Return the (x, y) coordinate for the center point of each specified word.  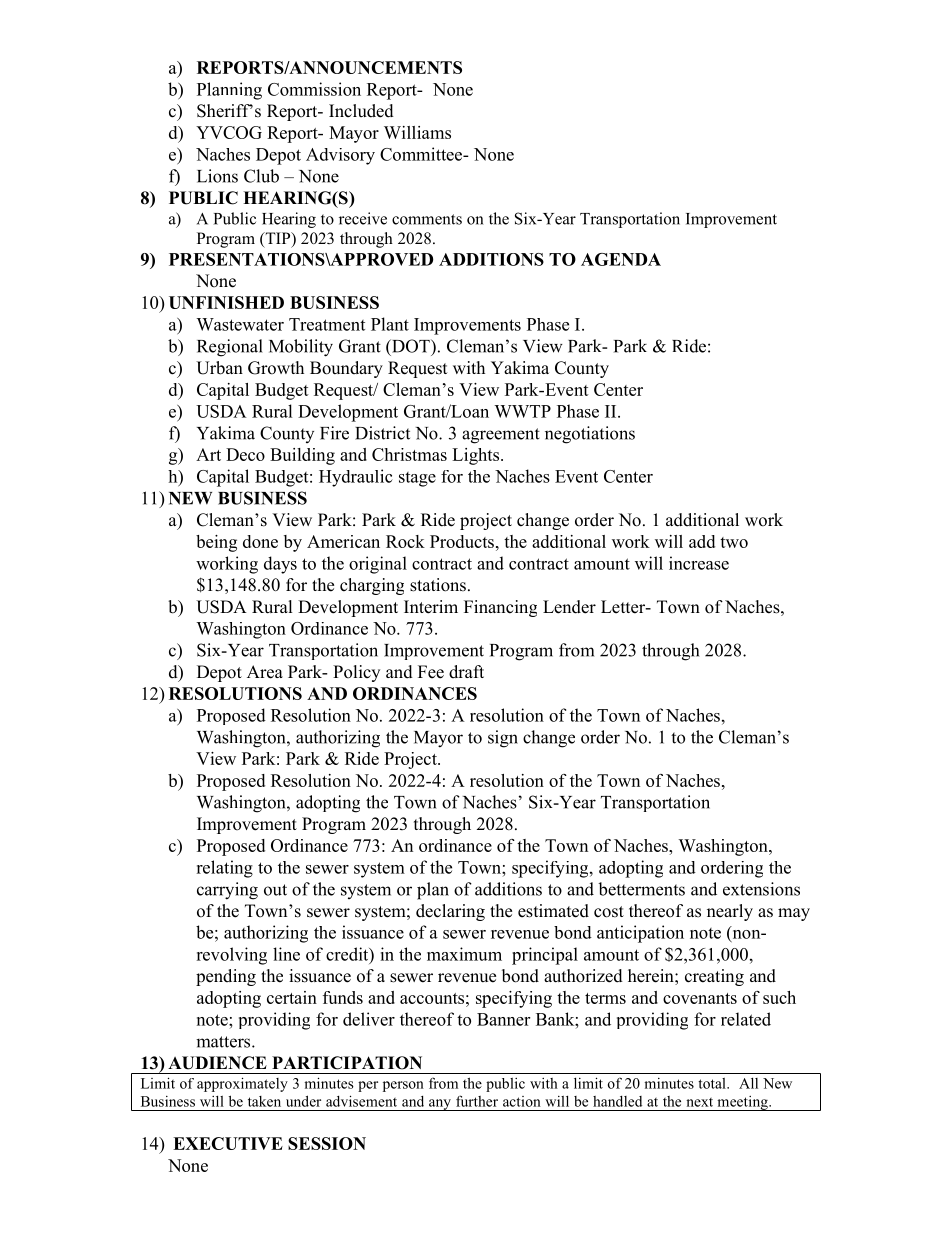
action (522, 1101)
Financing (500, 608)
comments (427, 219)
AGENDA (621, 259)
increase (699, 563)
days (280, 565)
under (303, 1101)
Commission (314, 89)
